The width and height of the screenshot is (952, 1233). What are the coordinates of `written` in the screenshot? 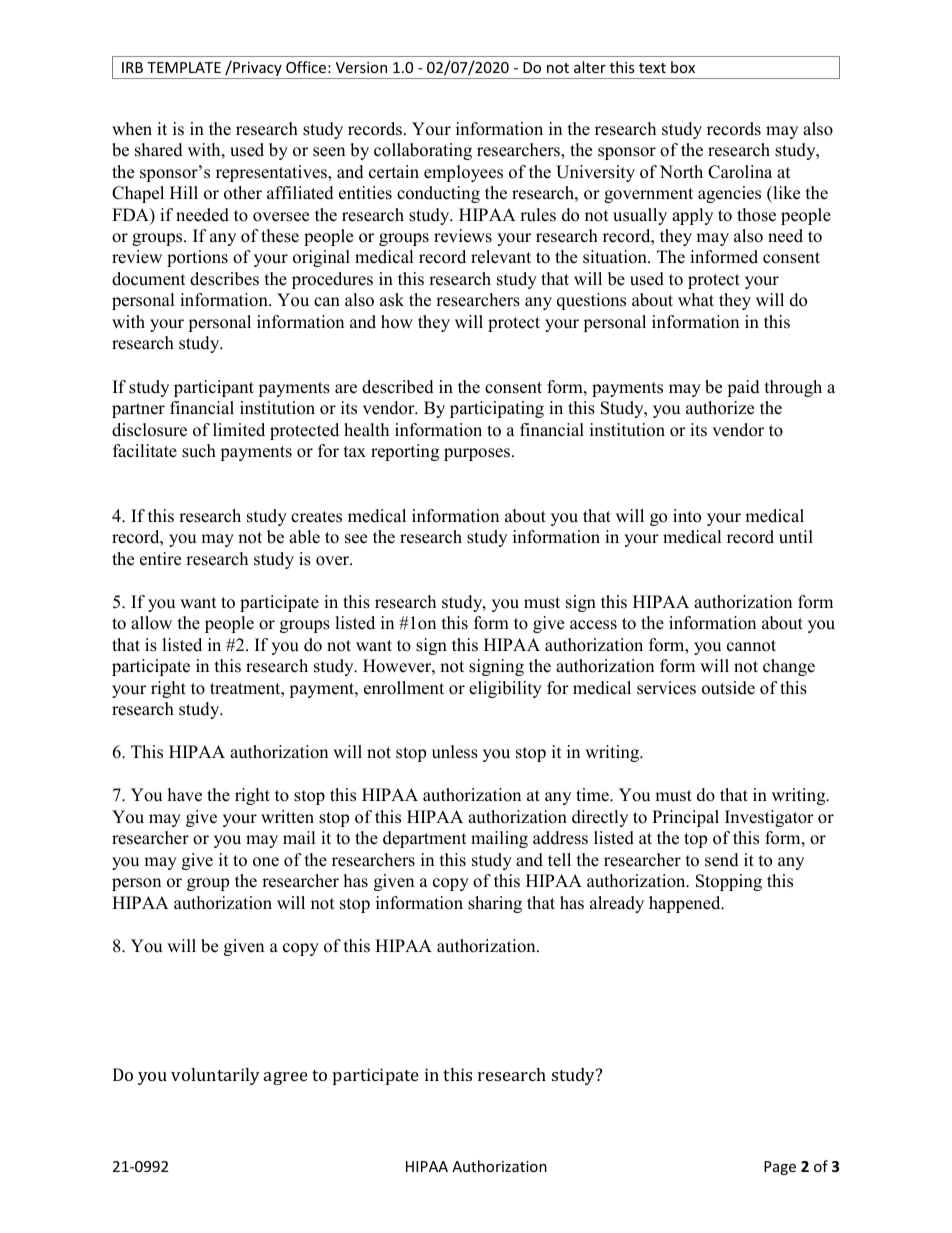 It's located at (287, 817).
